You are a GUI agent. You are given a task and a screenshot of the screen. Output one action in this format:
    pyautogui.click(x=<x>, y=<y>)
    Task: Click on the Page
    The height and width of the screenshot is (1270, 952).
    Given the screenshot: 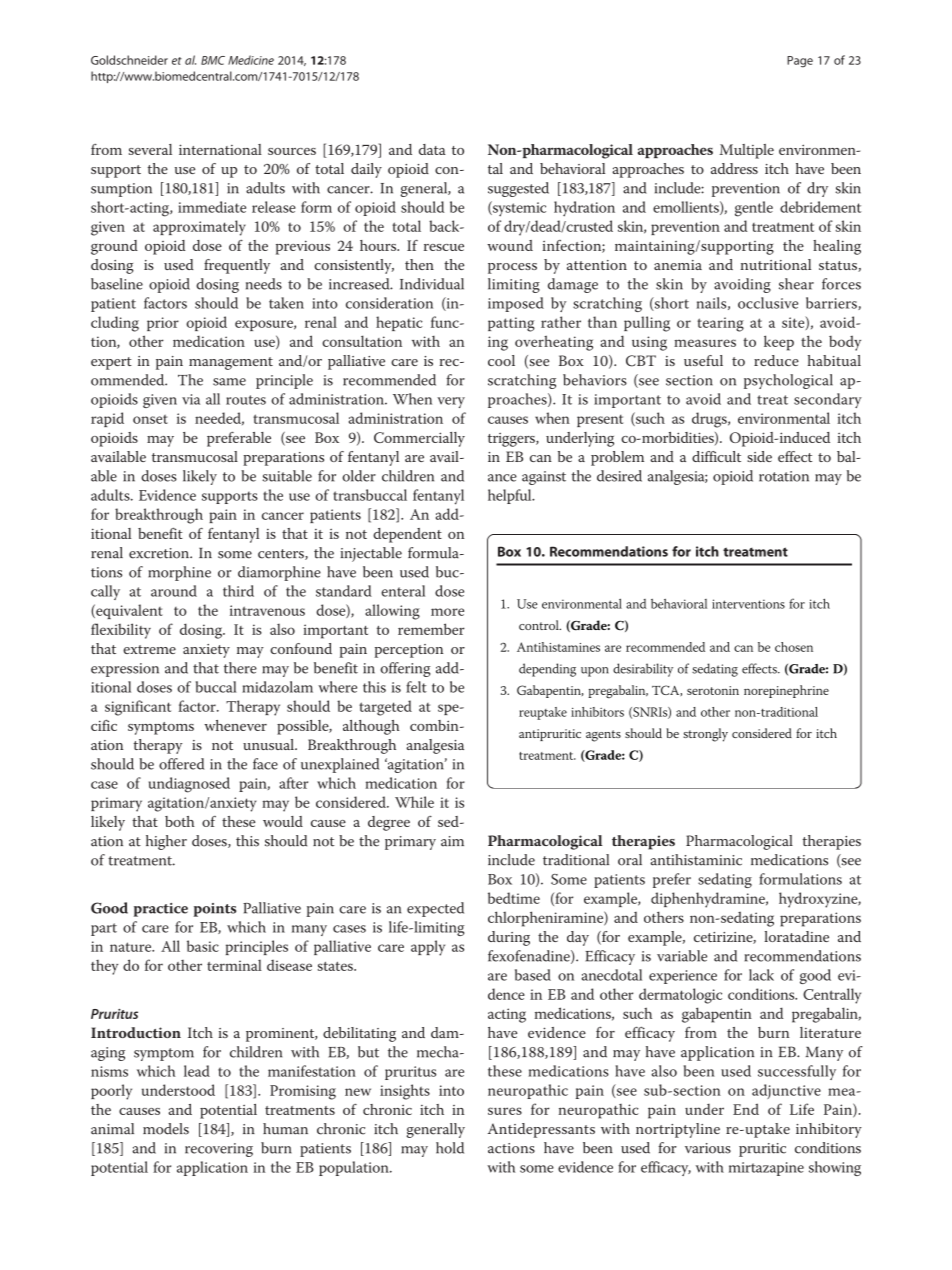 What is the action you would take?
    pyautogui.click(x=800, y=62)
